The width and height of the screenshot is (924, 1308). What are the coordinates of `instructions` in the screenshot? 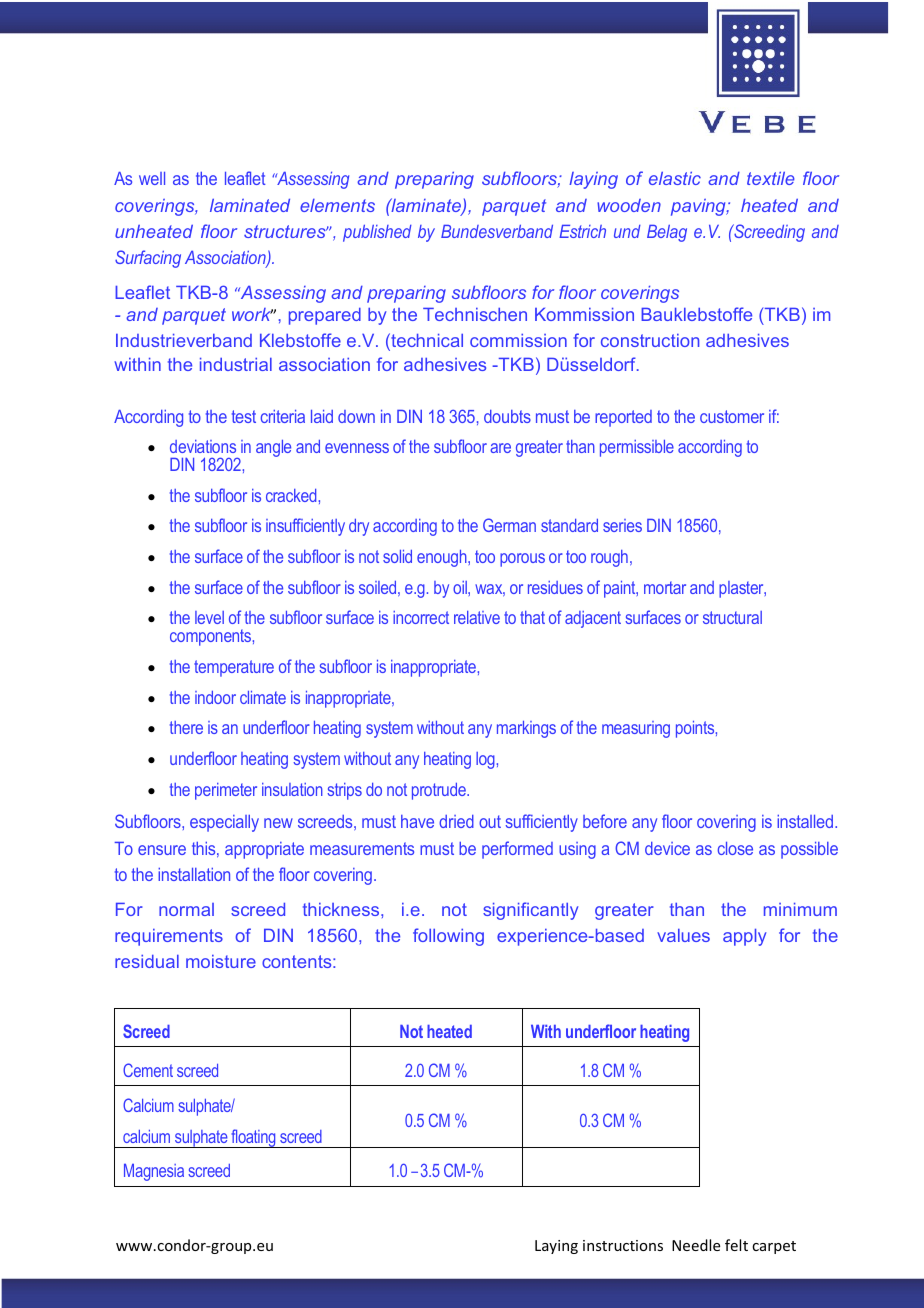 It's located at (623, 1245).
